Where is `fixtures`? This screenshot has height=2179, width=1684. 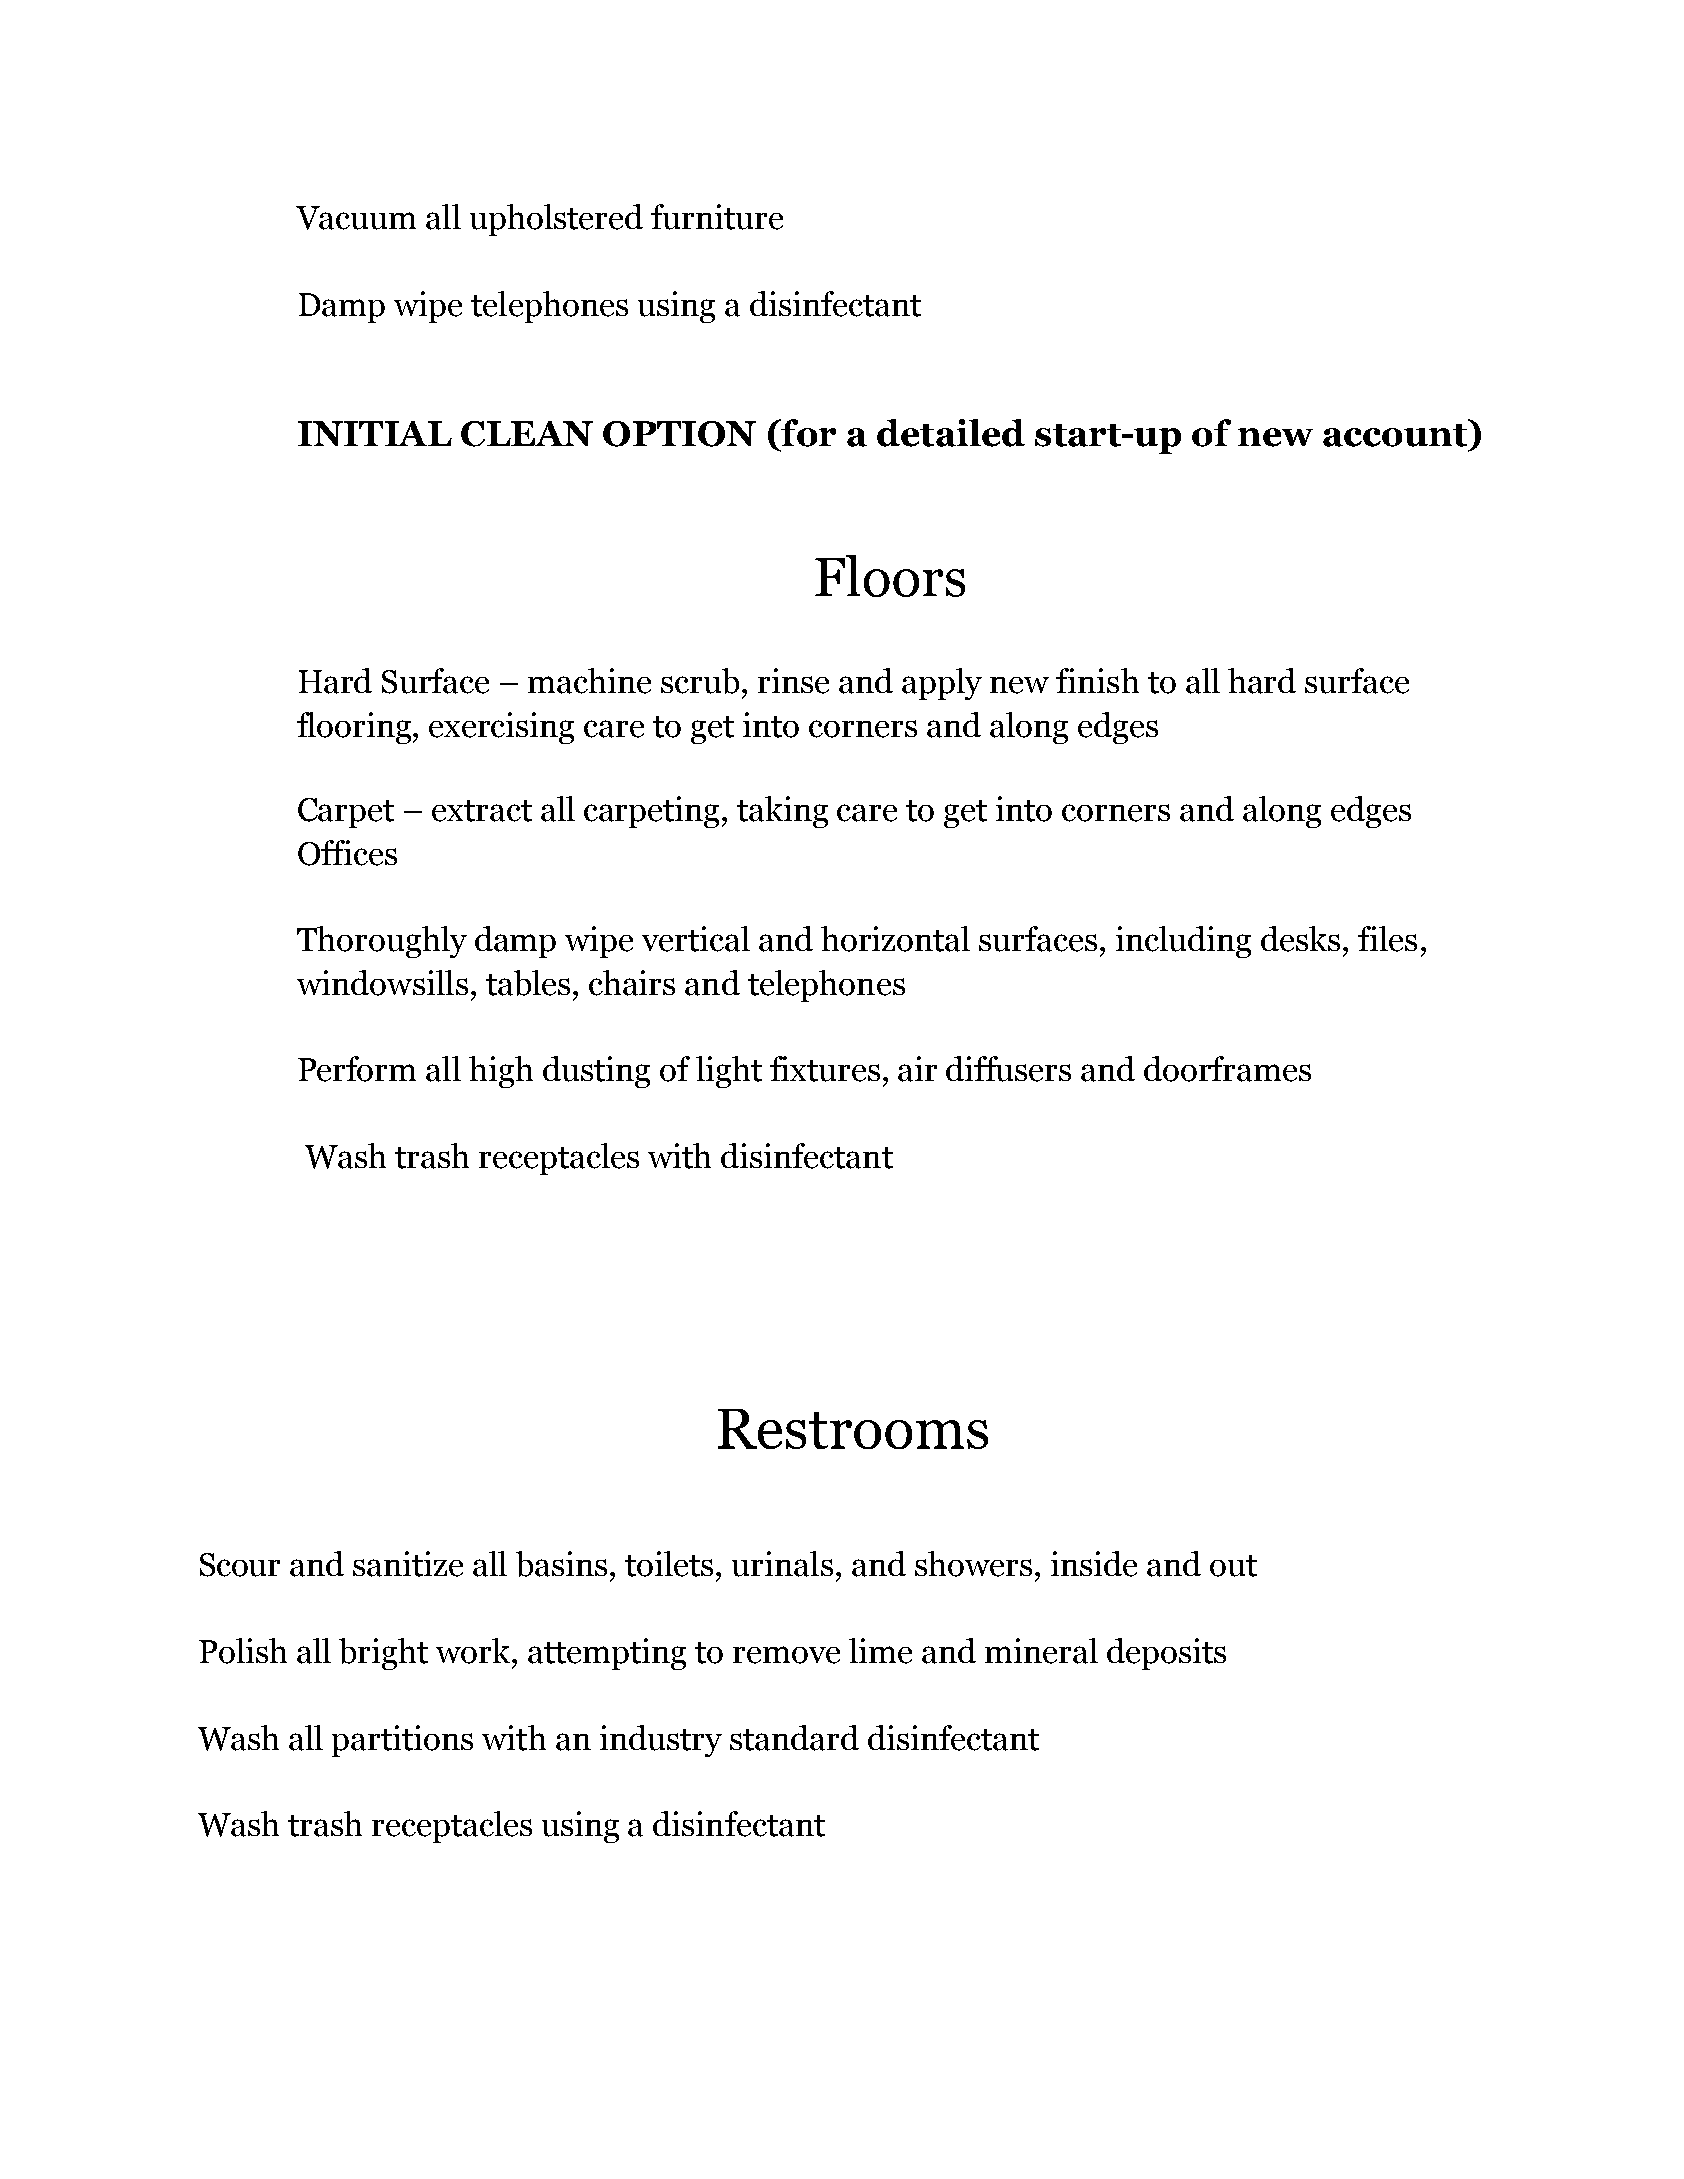 fixtures is located at coordinates (825, 1069).
